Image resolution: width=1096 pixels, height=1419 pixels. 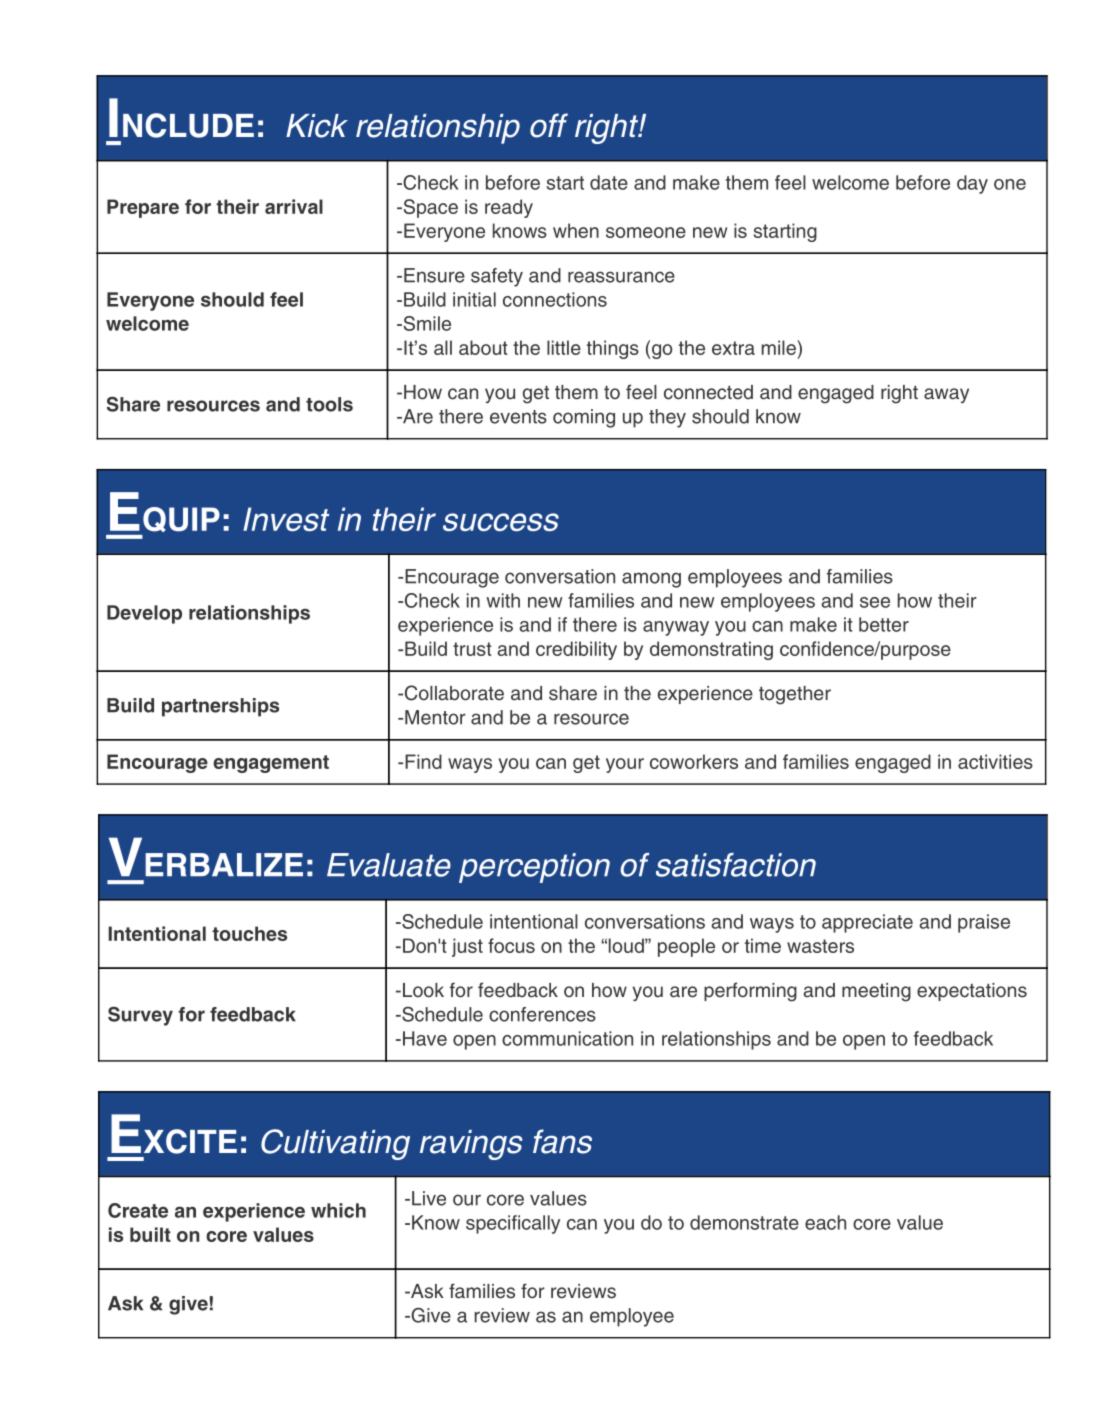 What do you see at coordinates (294, 206) in the page?
I see `arrival` at bounding box center [294, 206].
